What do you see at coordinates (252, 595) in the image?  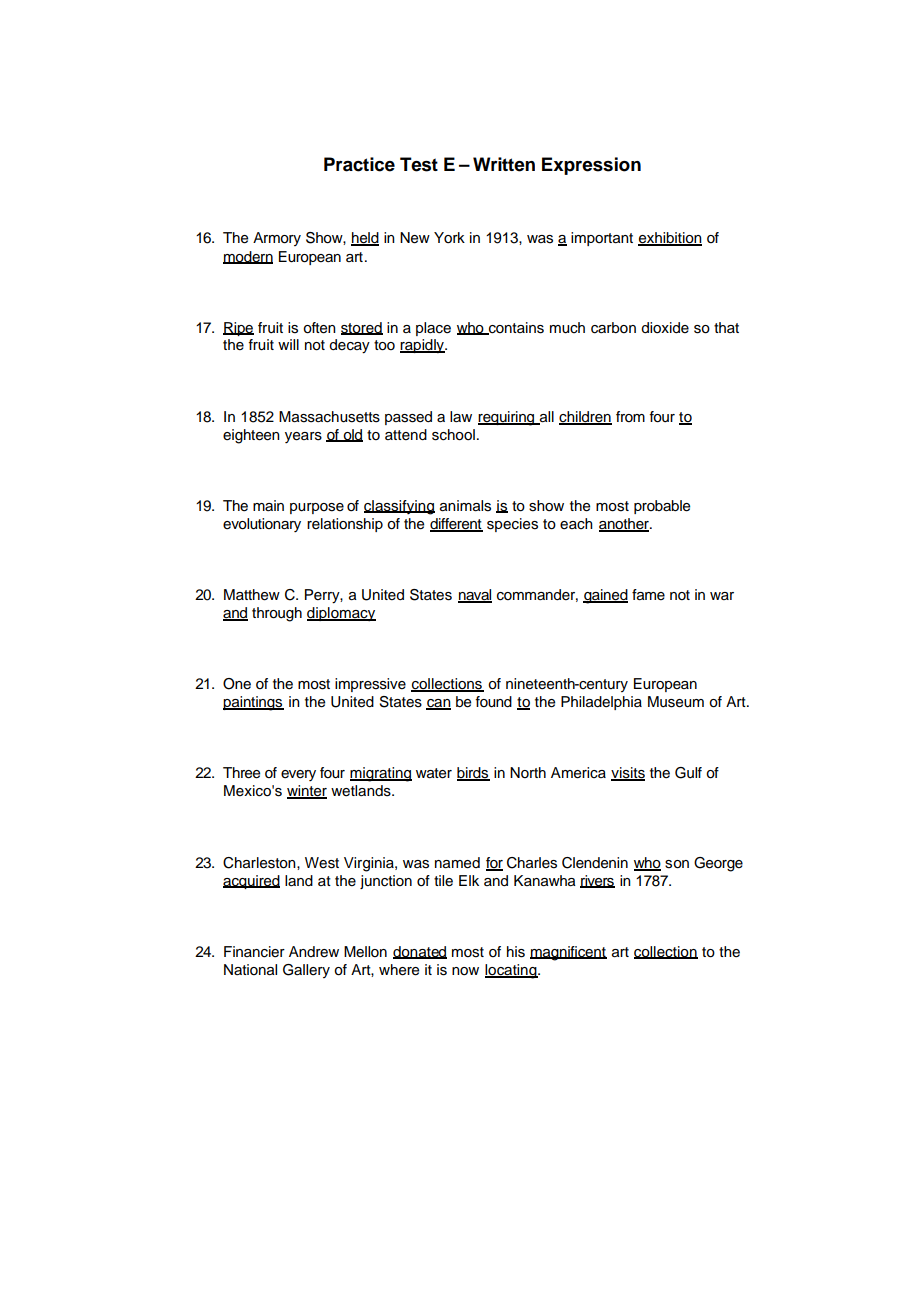 I see `Matthew` at bounding box center [252, 595].
